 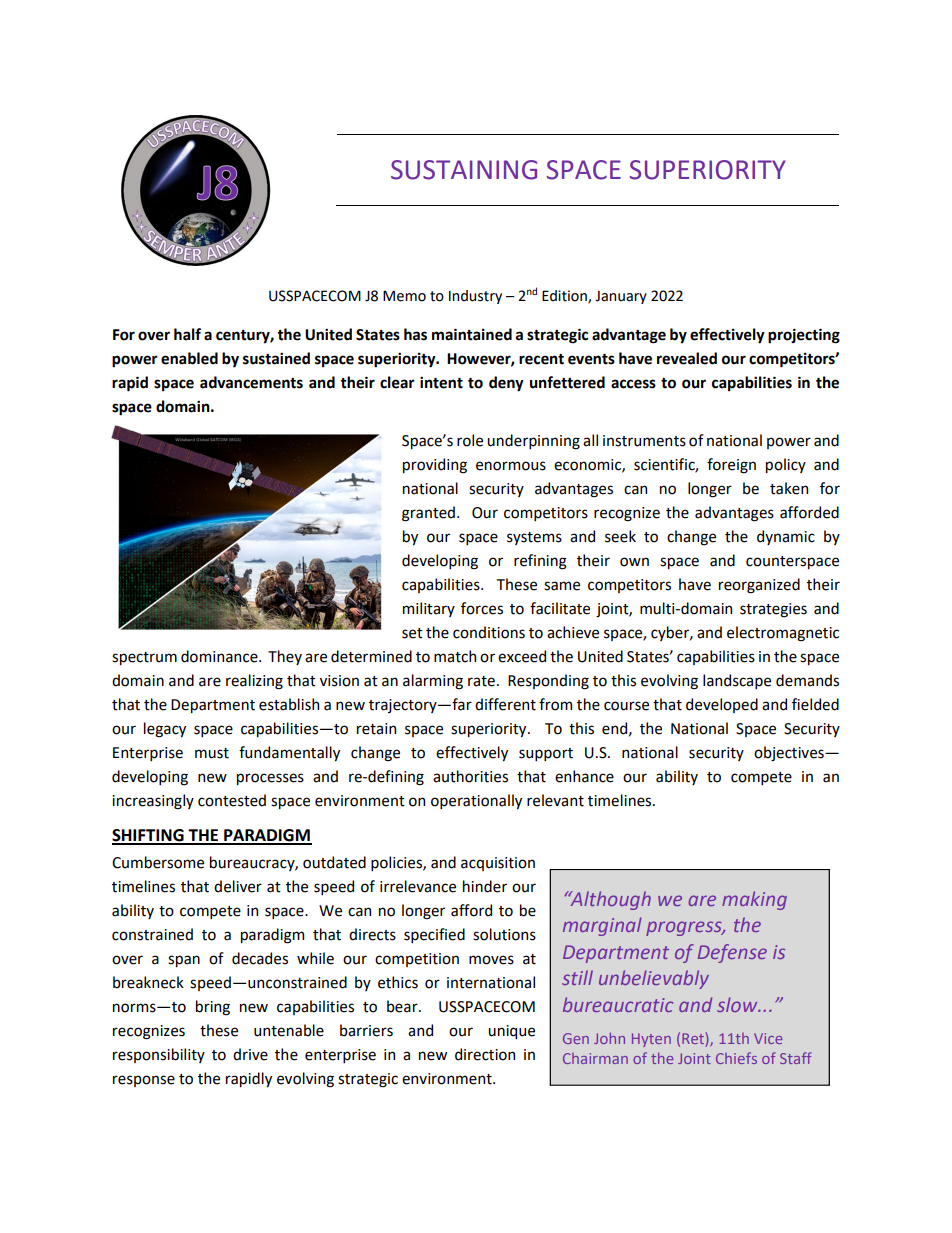 I want to click on half, so click(x=187, y=334).
